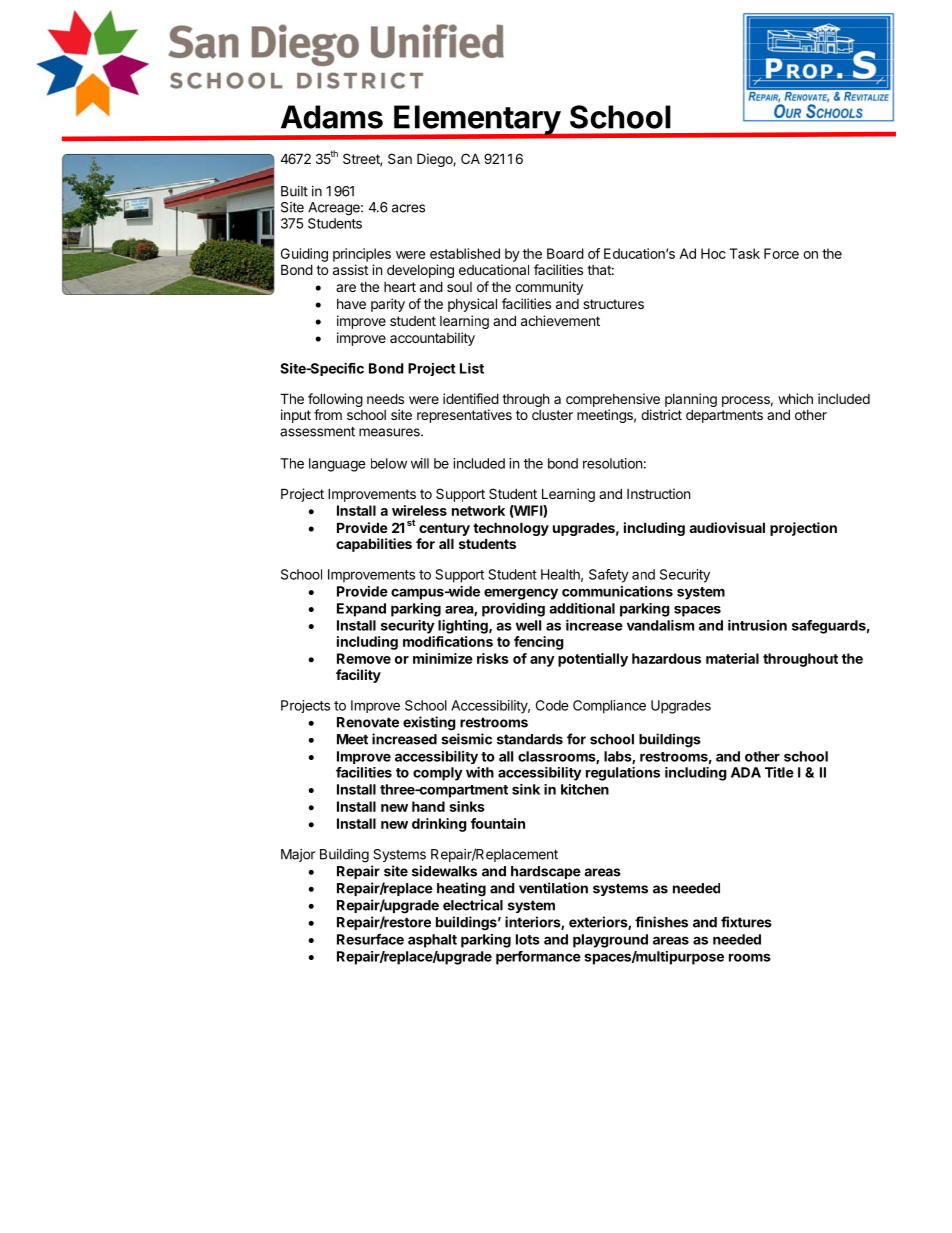  I want to click on cluster, so click(552, 415).
